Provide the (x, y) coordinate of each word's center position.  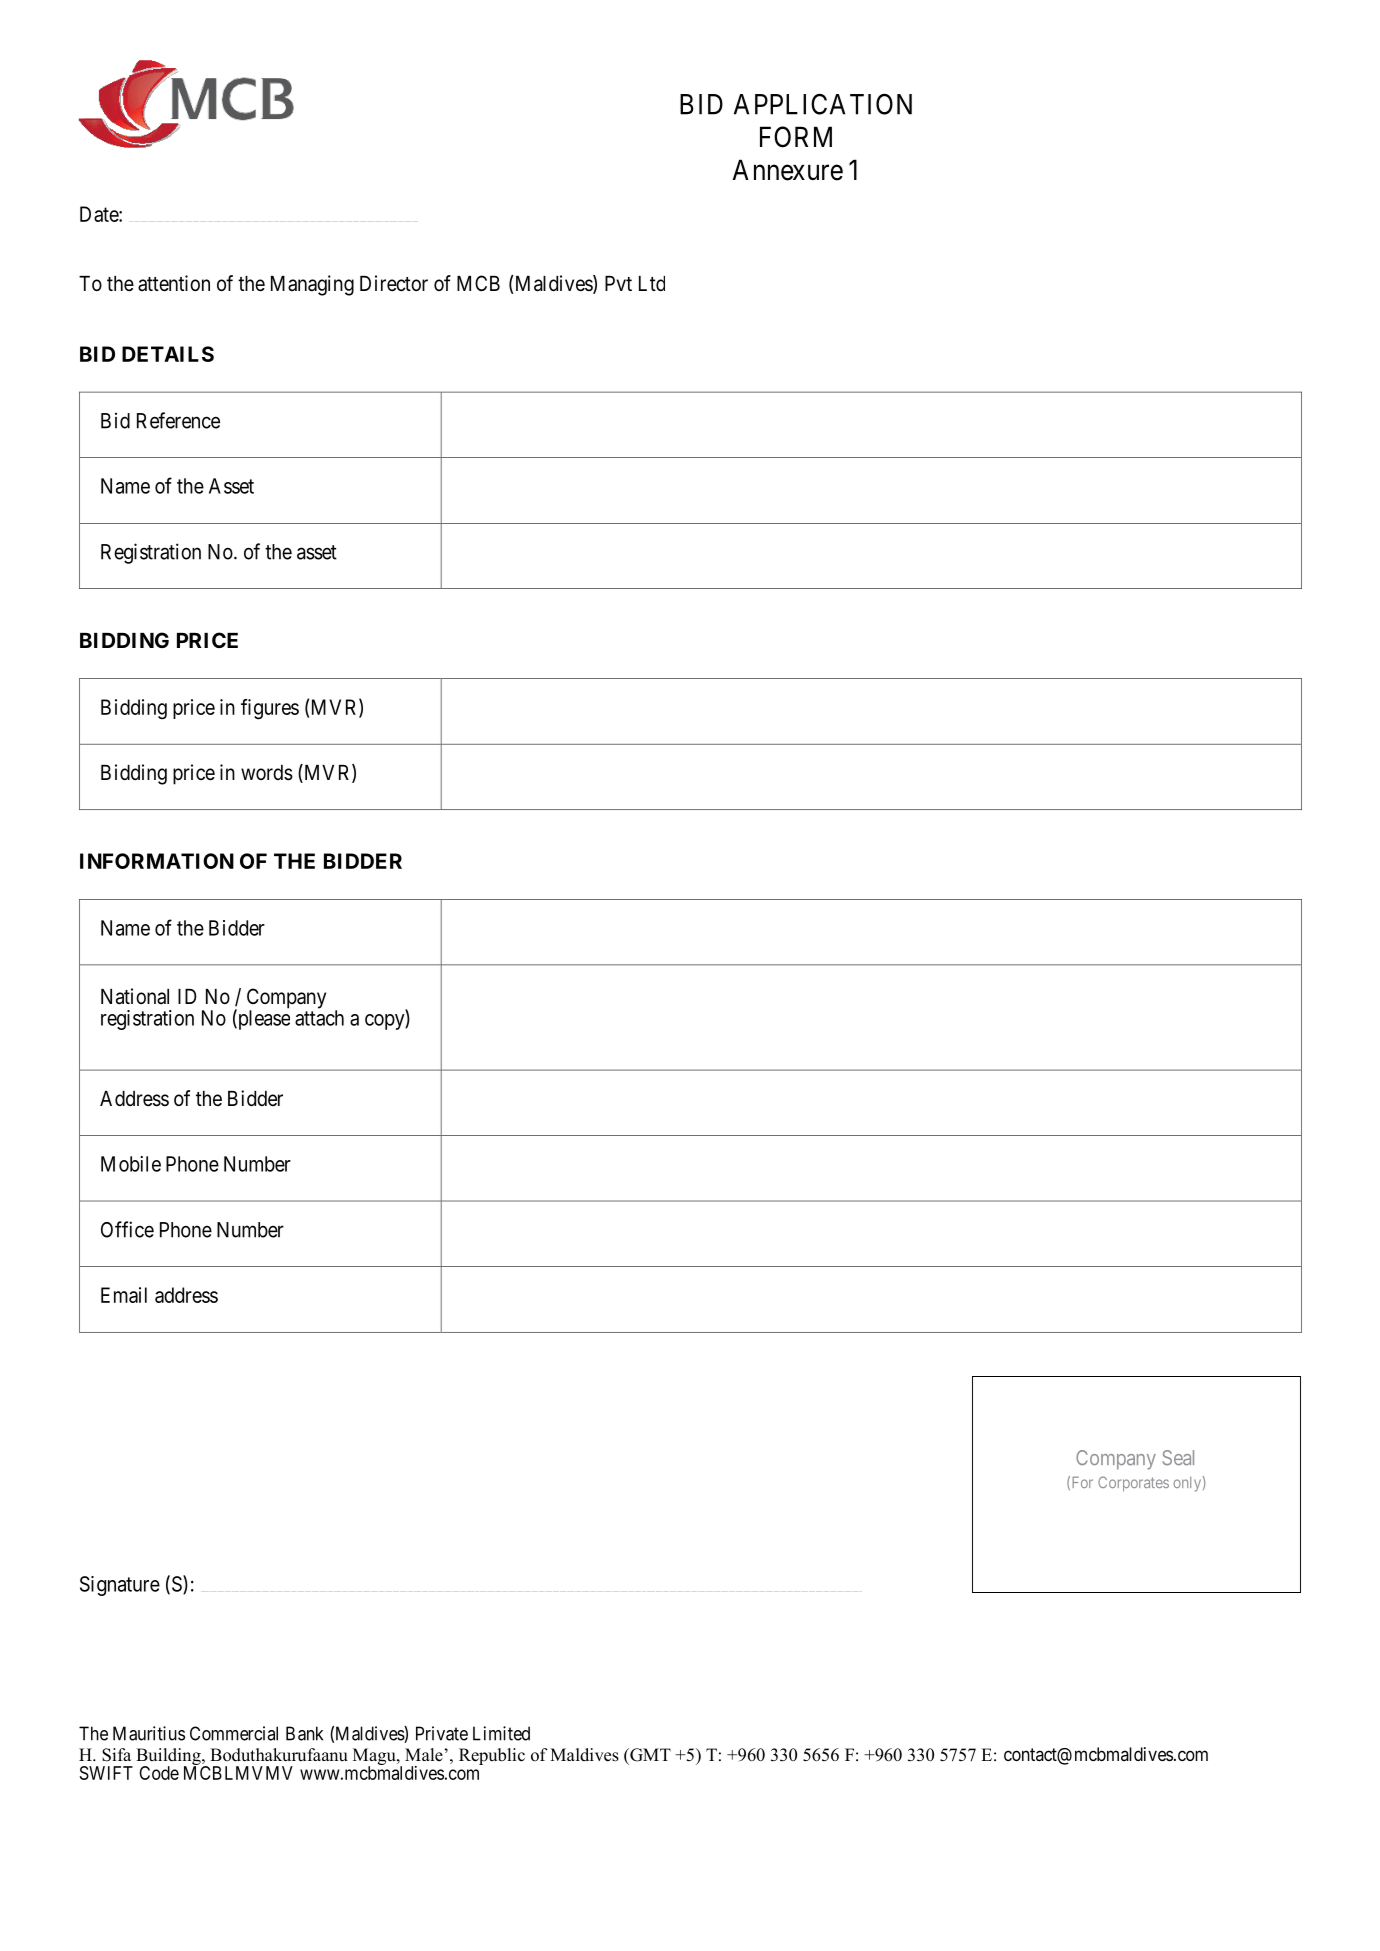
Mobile (131, 1164)
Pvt (618, 283)
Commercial (234, 1733)
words (267, 773)
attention (174, 283)
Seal (1178, 1458)
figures (270, 709)
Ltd (652, 283)
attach (319, 1018)
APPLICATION (823, 104)
